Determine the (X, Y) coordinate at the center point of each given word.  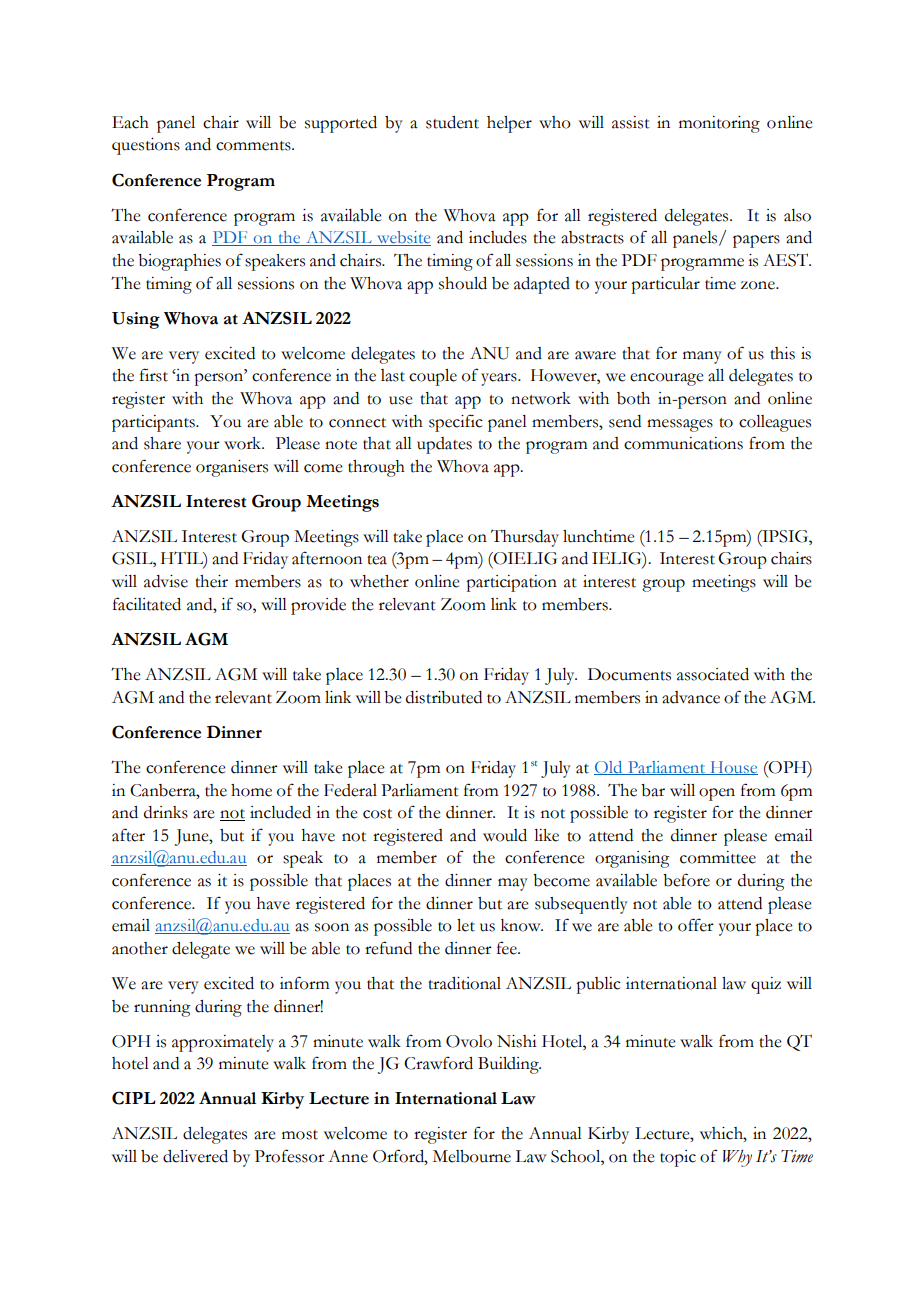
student (452, 122)
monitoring (719, 124)
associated (713, 674)
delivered (195, 1156)
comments (254, 146)
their (211, 581)
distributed (444, 697)
